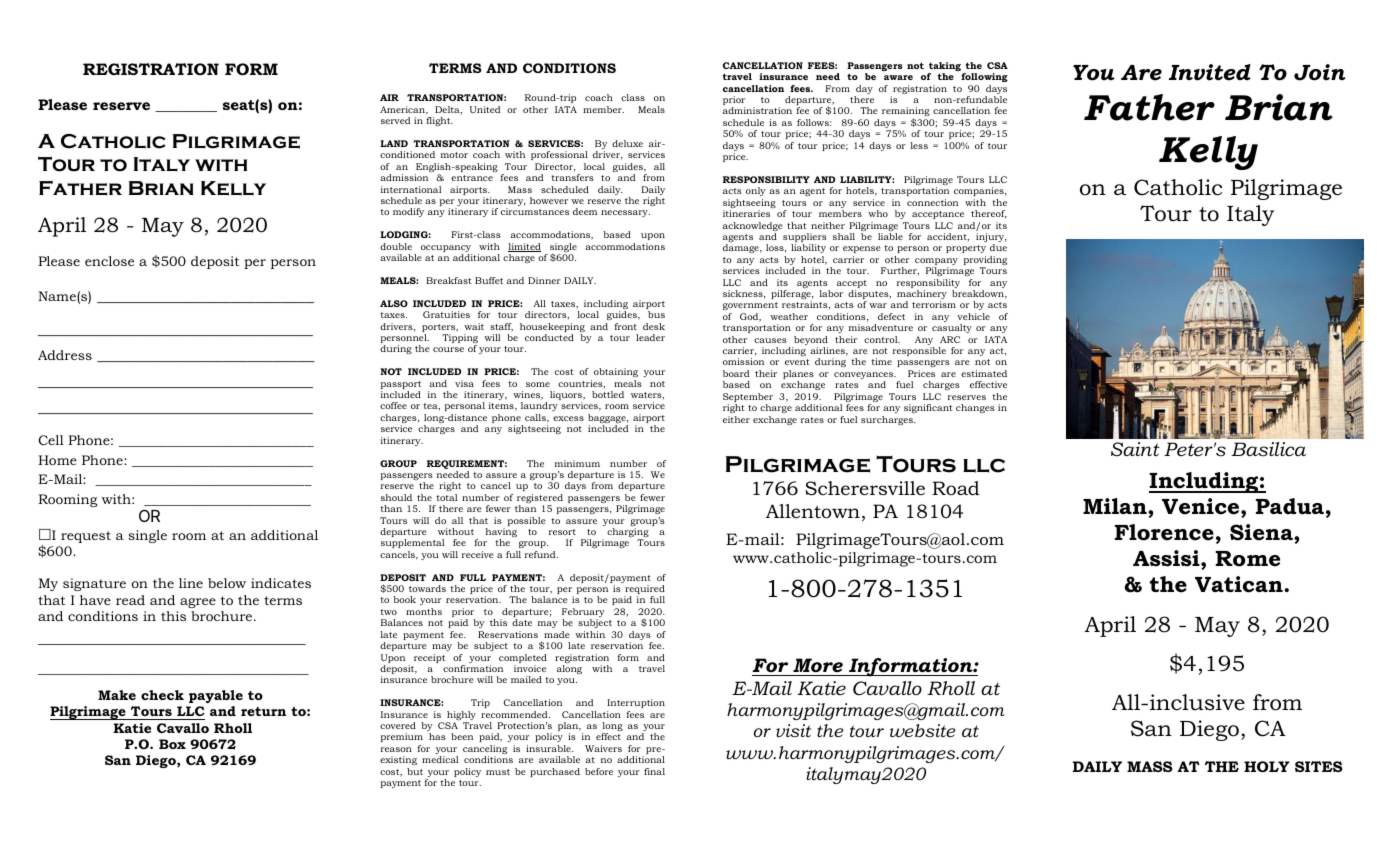 Image resolution: width=1400 pixels, height=850 pixels. What do you see at coordinates (998, 247) in the image?
I see `due` at bounding box center [998, 247].
